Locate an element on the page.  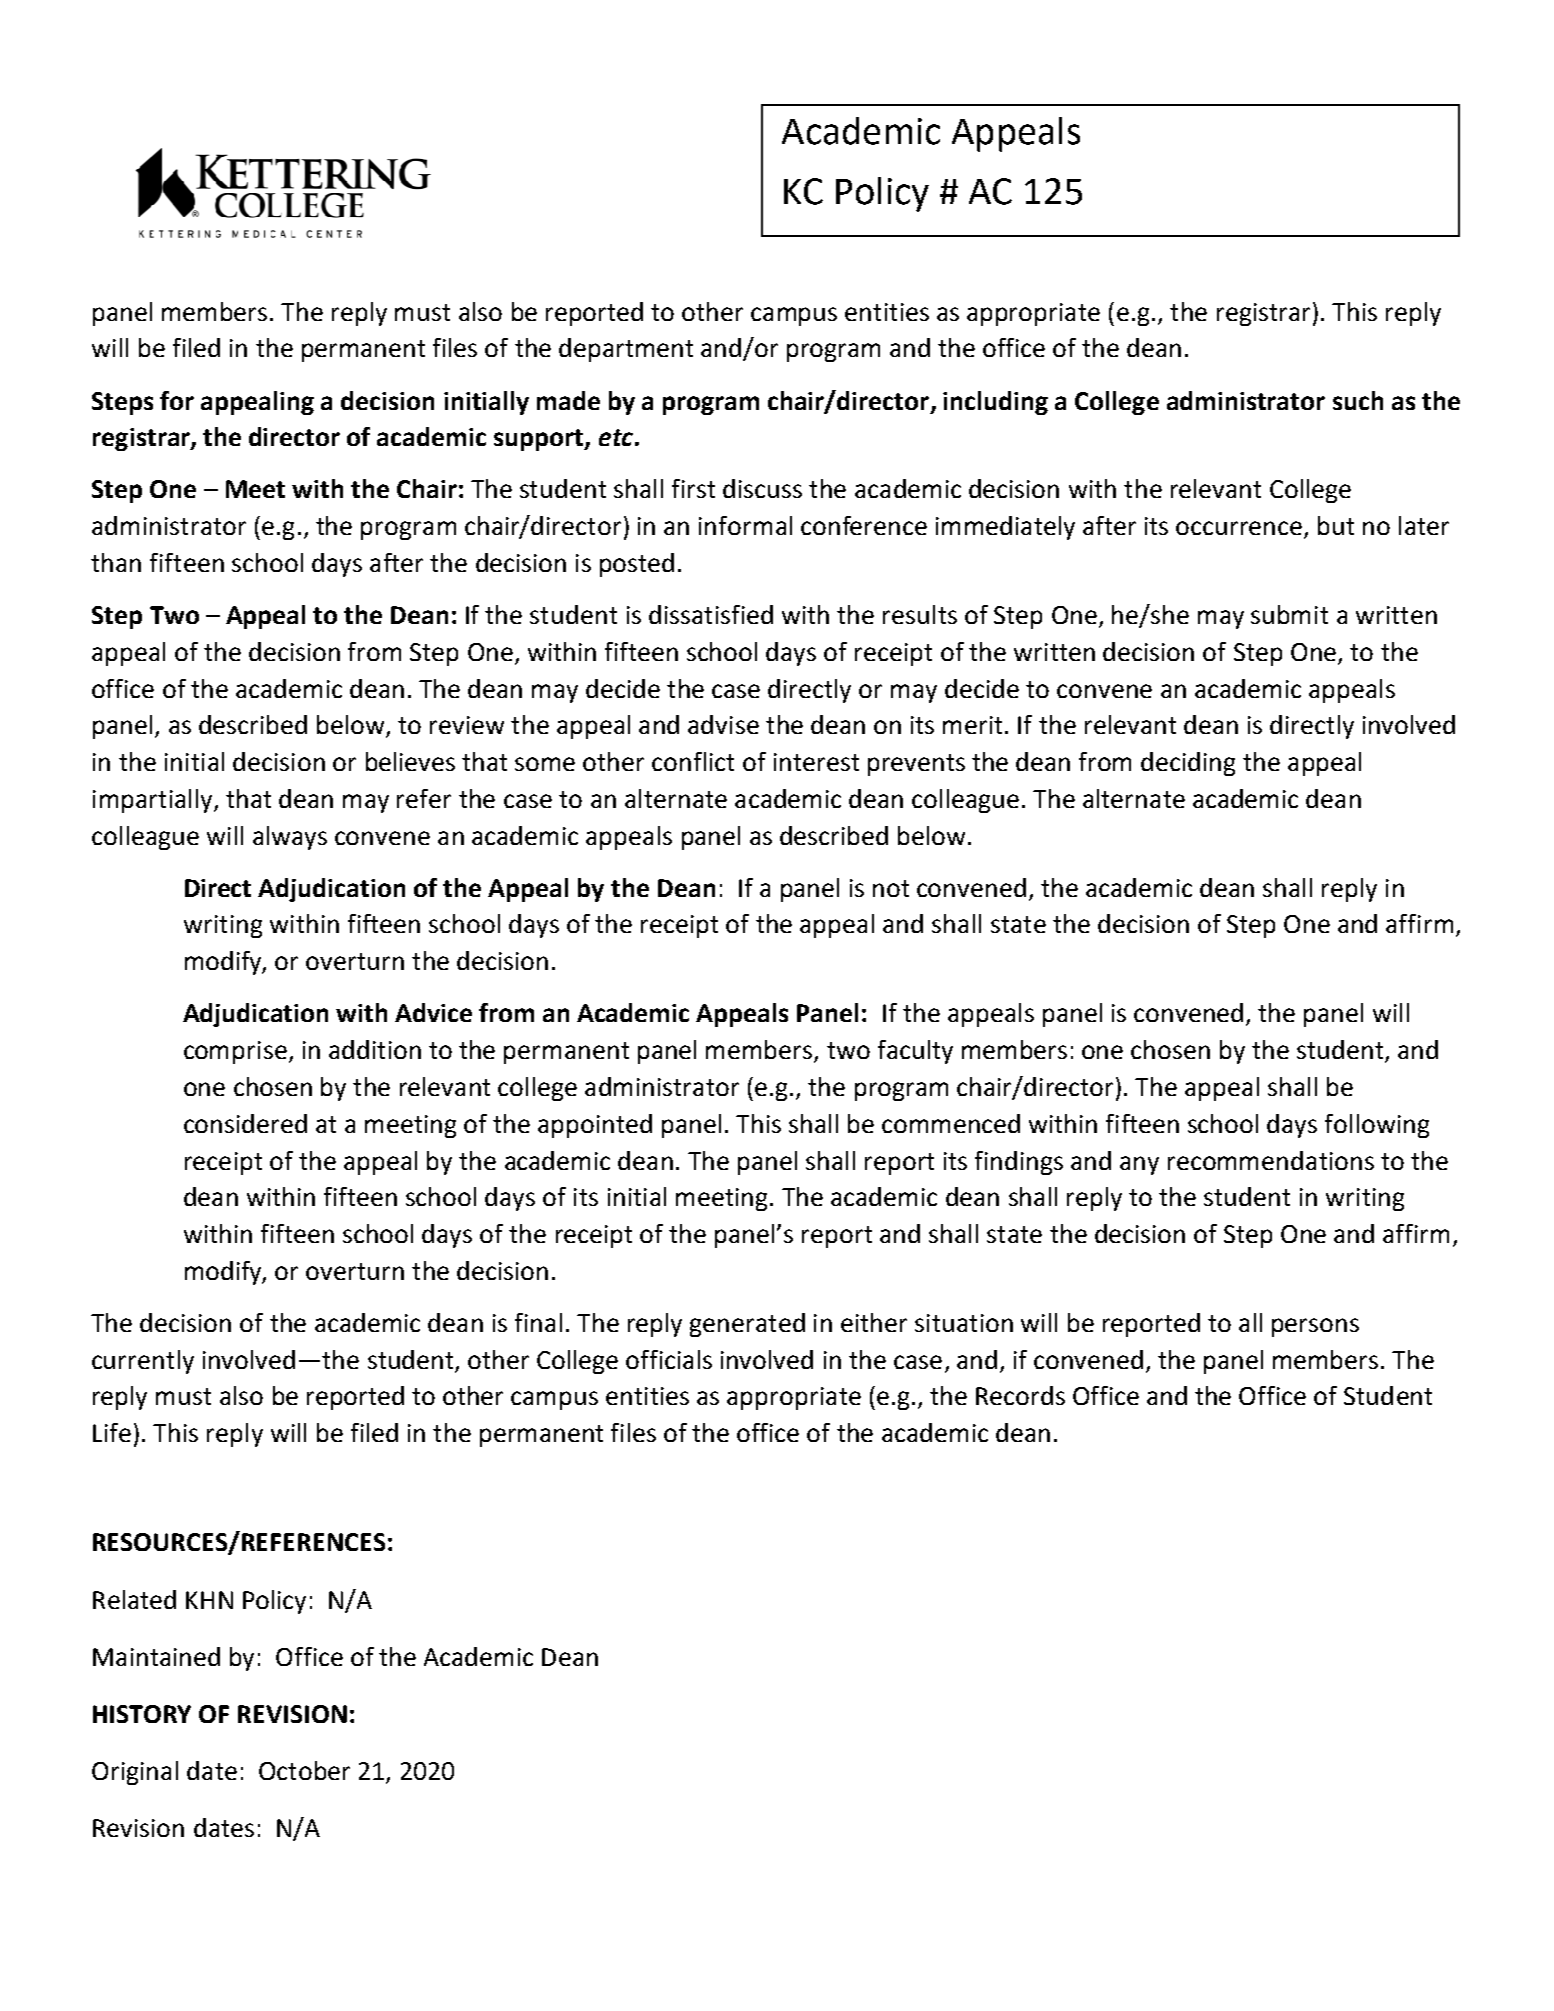
interest is located at coordinates (816, 762).
